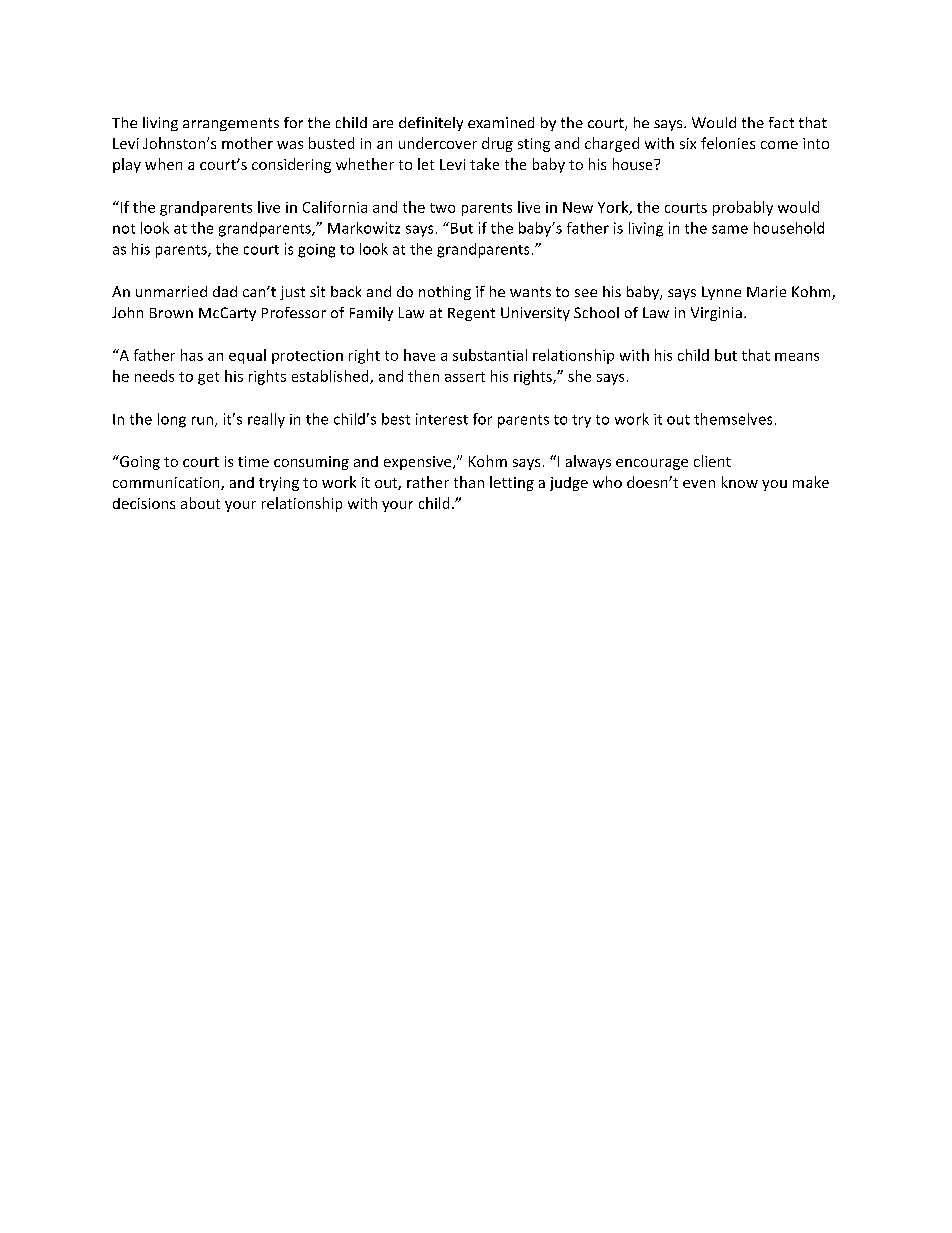  Describe the element at coordinates (733, 419) in the screenshot. I see `themselves` at that location.
